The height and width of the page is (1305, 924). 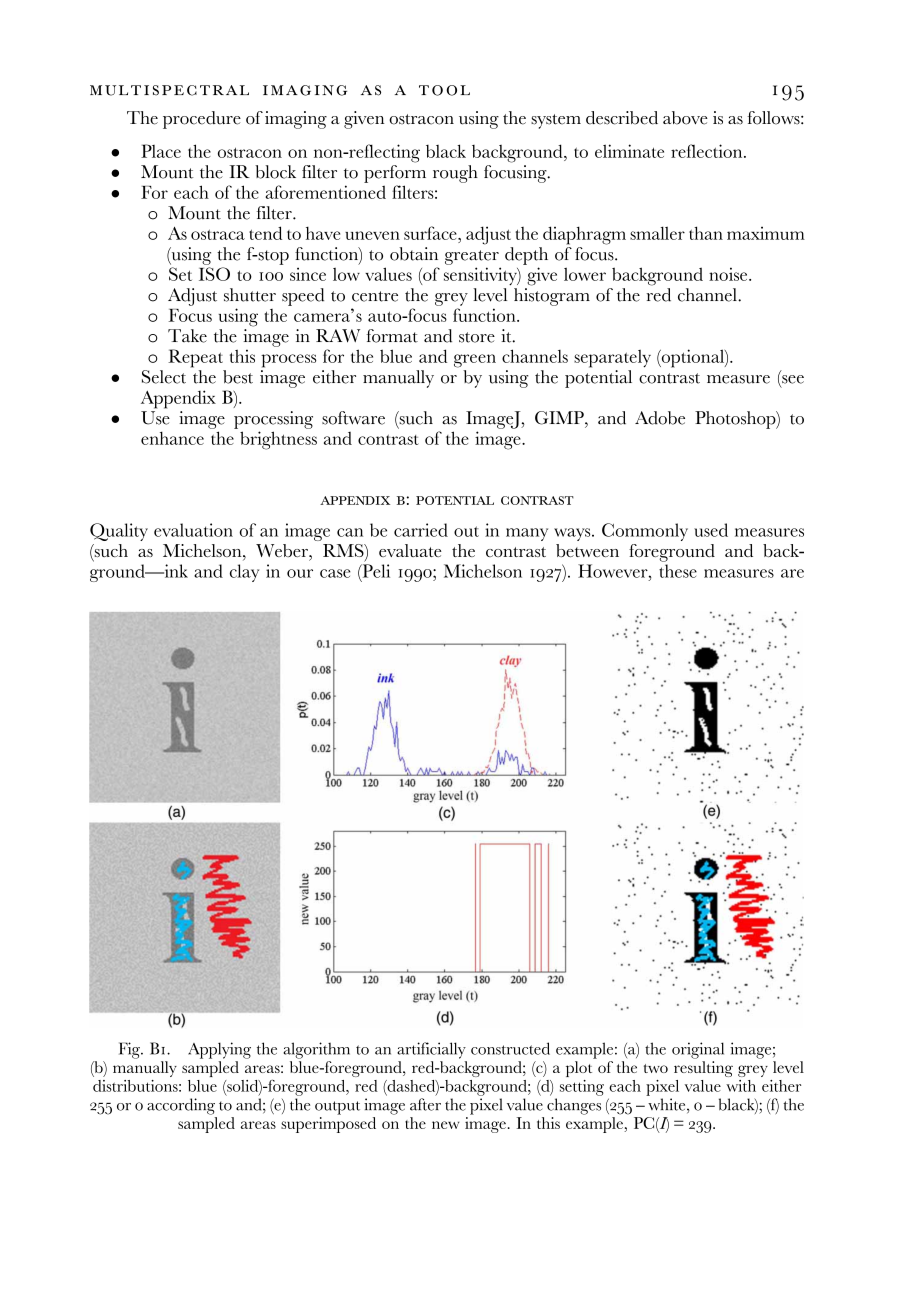 I want to click on reflection, so click(x=708, y=151).
